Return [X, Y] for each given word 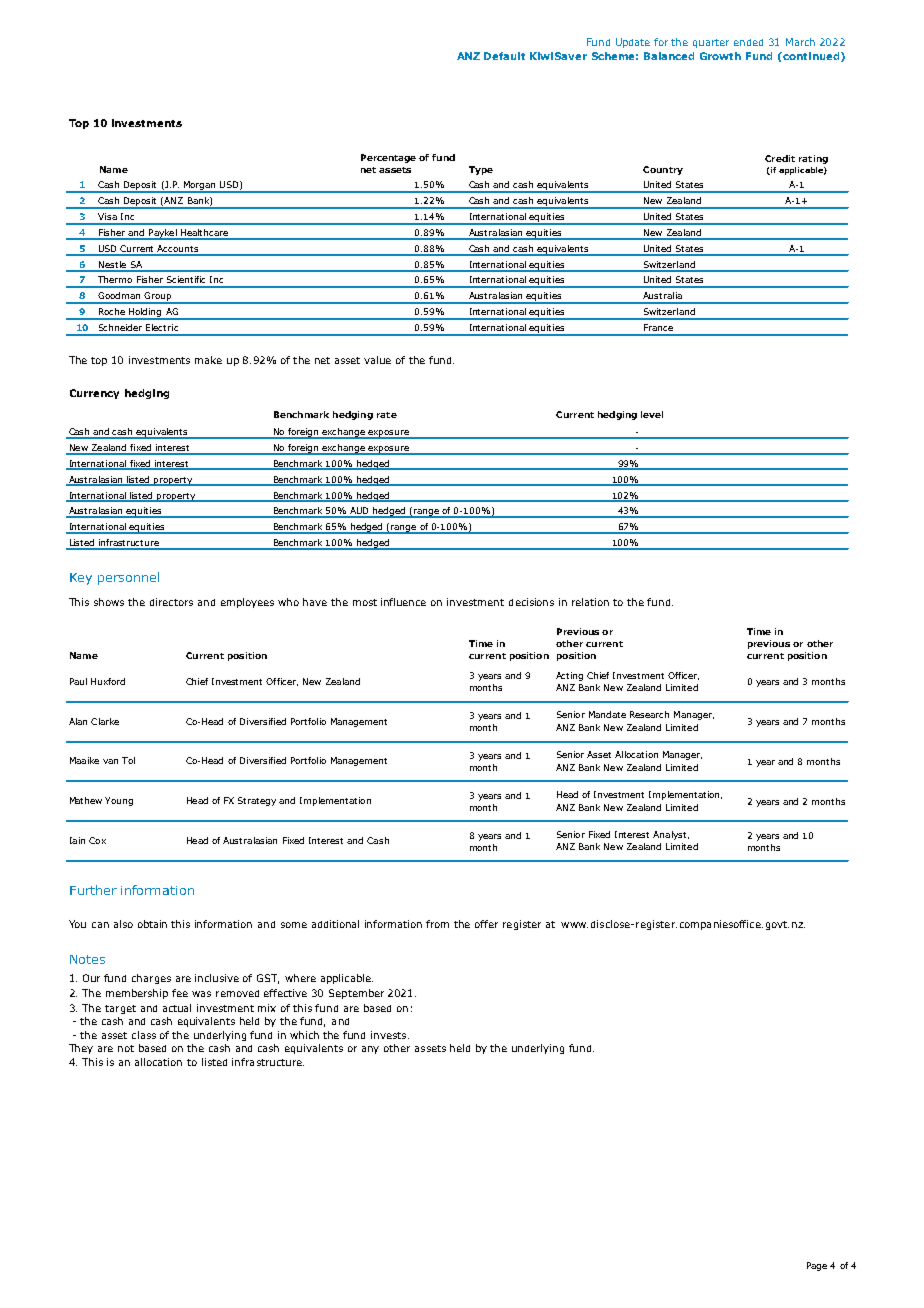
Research [649, 714]
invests [390, 1035]
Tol [128, 760]
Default [504, 56]
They [81, 1049]
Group [158, 298]
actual [177, 1008]
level [652, 414]
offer [486, 924]
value [377, 360]
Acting [569, 676]
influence [403, 602]
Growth [720, 56]
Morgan [200, 187]
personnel [128, 578]
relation [590, 602]
